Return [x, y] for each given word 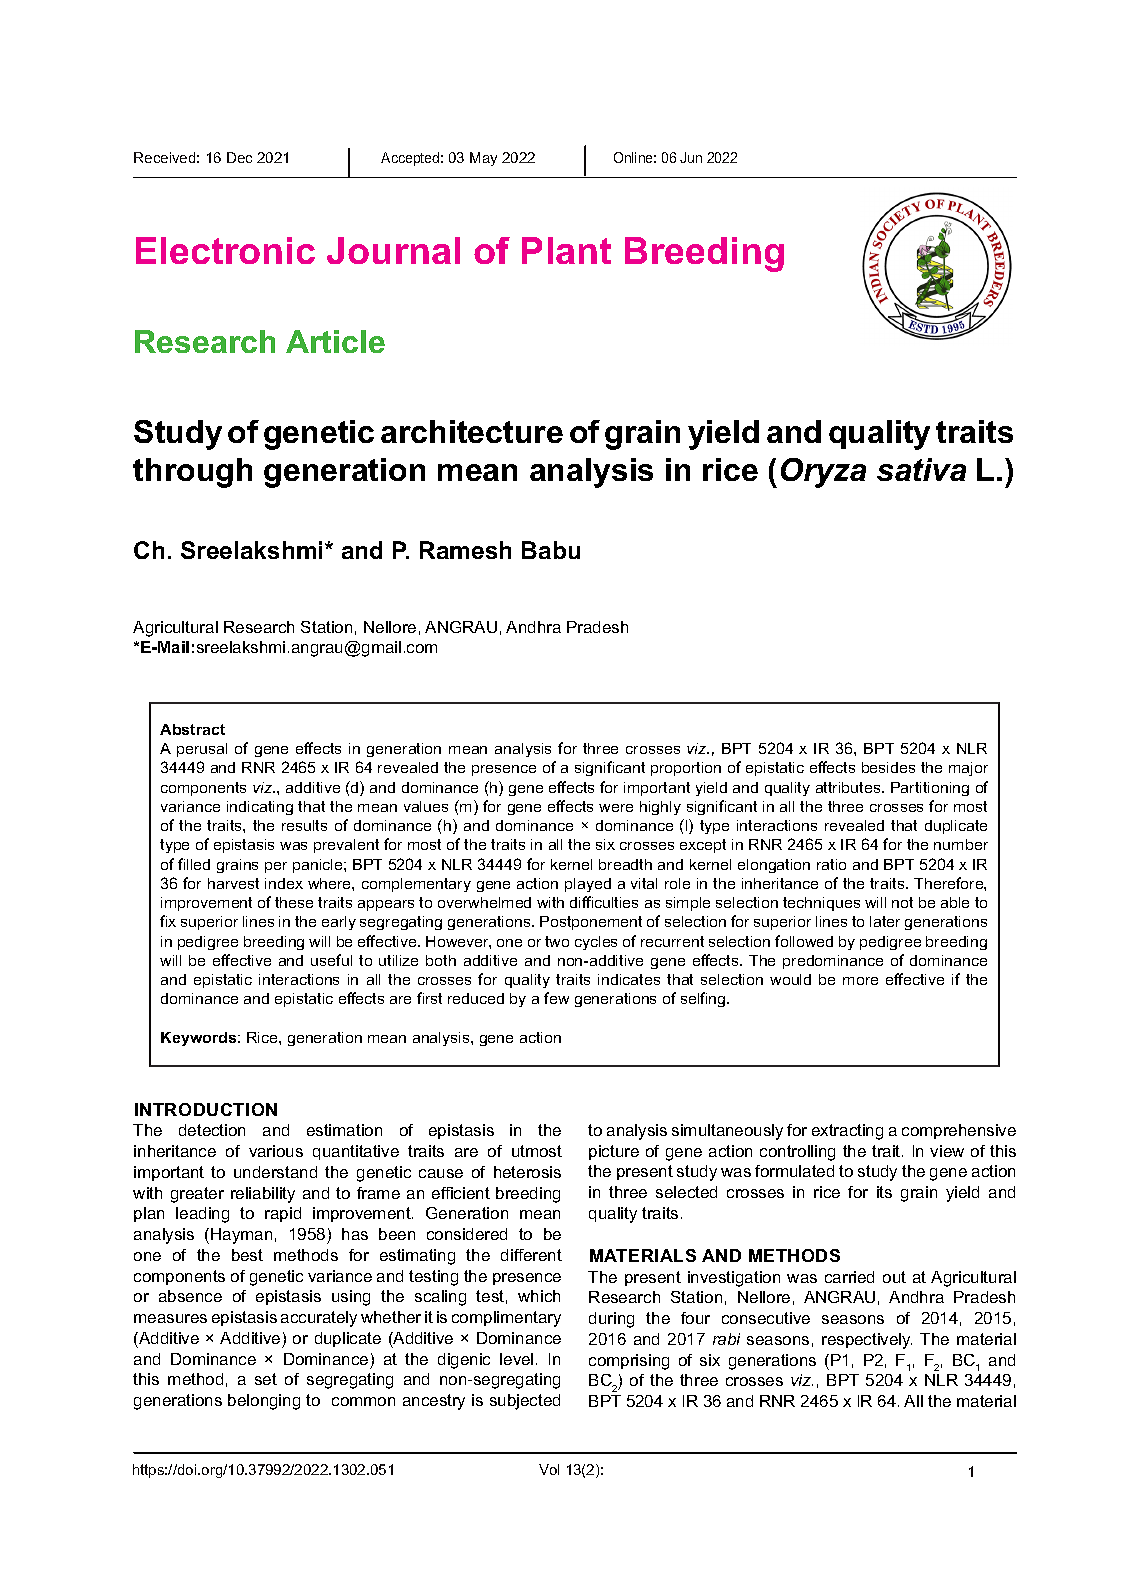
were [616, 808]
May [483, 159]
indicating [260, 808]
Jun [691, 157]
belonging [264, 1402]
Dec [239, 157]
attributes [849, 787]
